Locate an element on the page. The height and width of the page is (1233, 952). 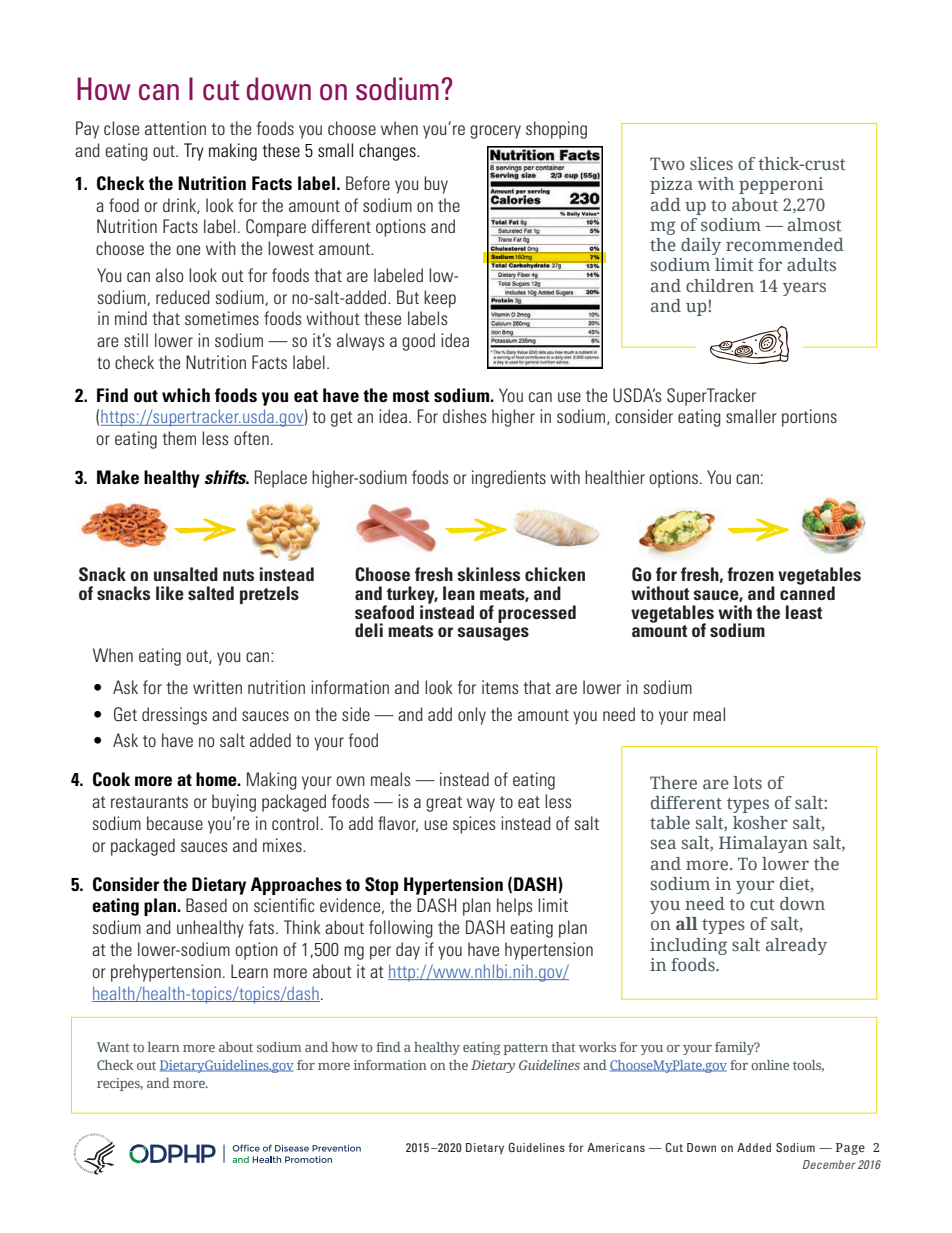
pattern is located at coordinates (525, 1049).
